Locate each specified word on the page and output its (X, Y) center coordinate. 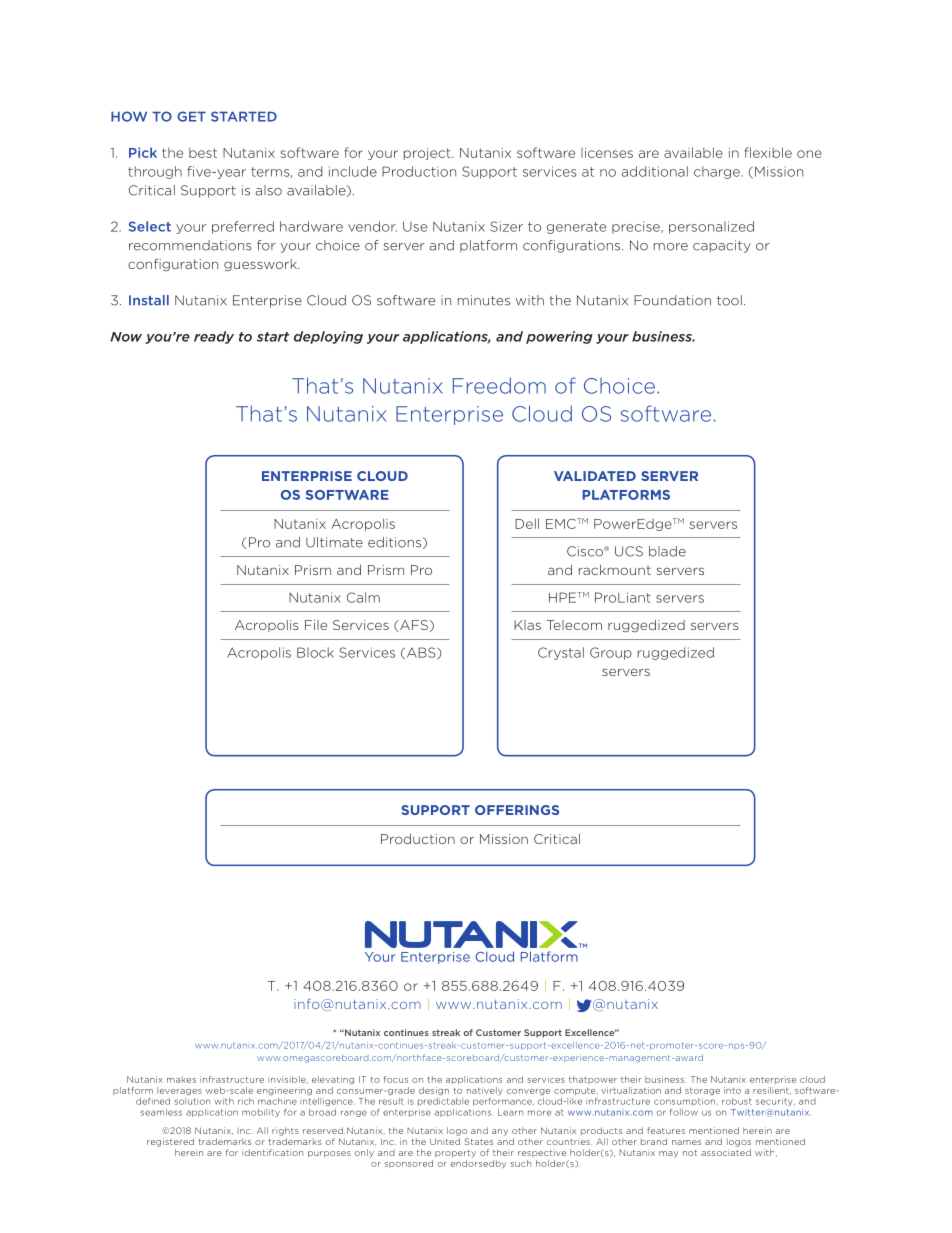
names (686, 1142)
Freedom (499, 385)
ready (214, 337)
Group (611, 653)
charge (718, 172)
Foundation (672, 300)
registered (170, 1142)
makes (181, 1079)
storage (702, 1092)
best (203, 152)
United (445, 1141)
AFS (413, 626)
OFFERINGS (517, 810)
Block (315, 652)
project (428, 154)
